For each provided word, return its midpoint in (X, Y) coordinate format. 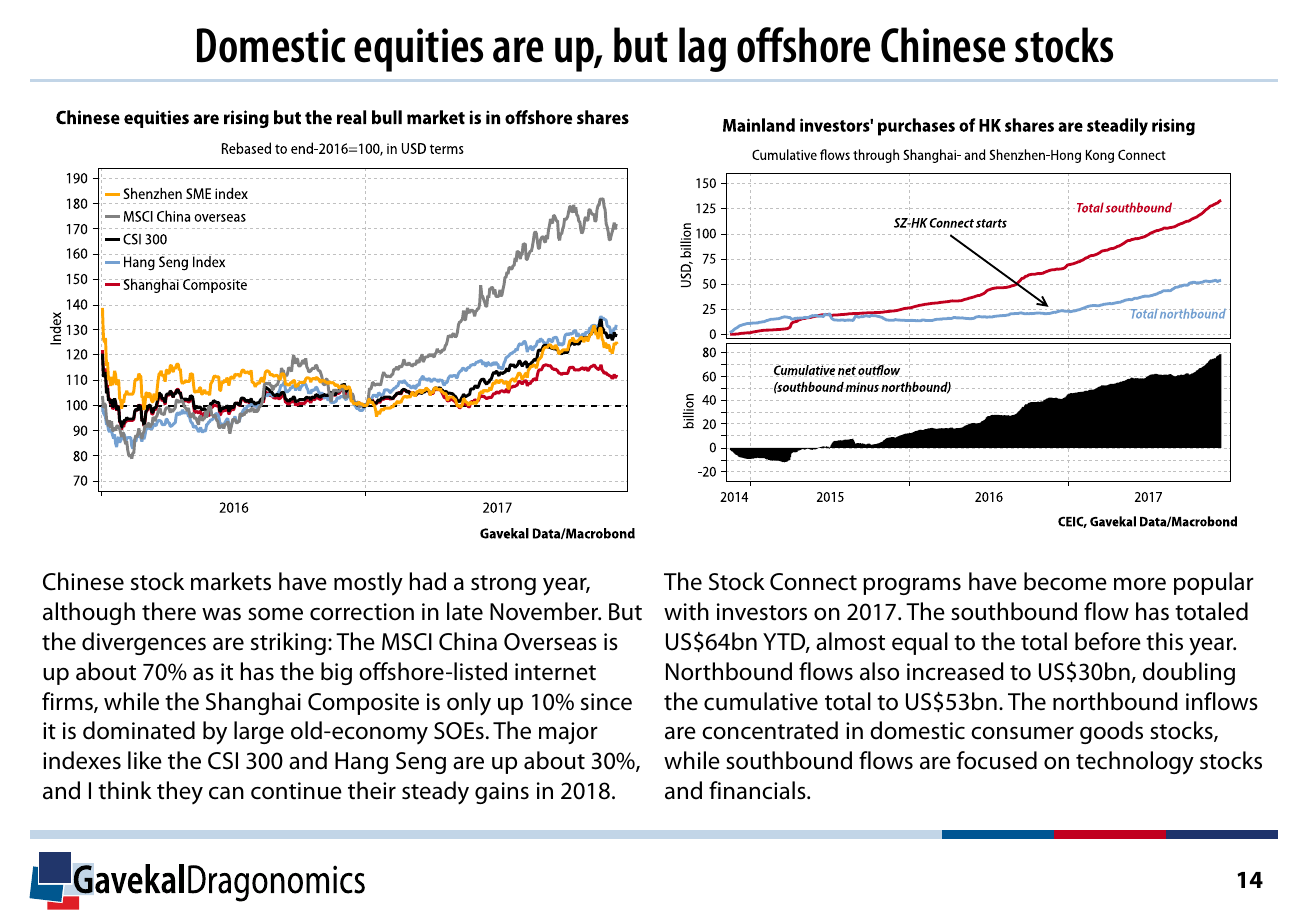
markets (231, 581)
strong (503, 585)
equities (418, 50)
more (1140, 584)
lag (702, 49)
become (1065, 581)
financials (758, 790)
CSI (223, 761)
